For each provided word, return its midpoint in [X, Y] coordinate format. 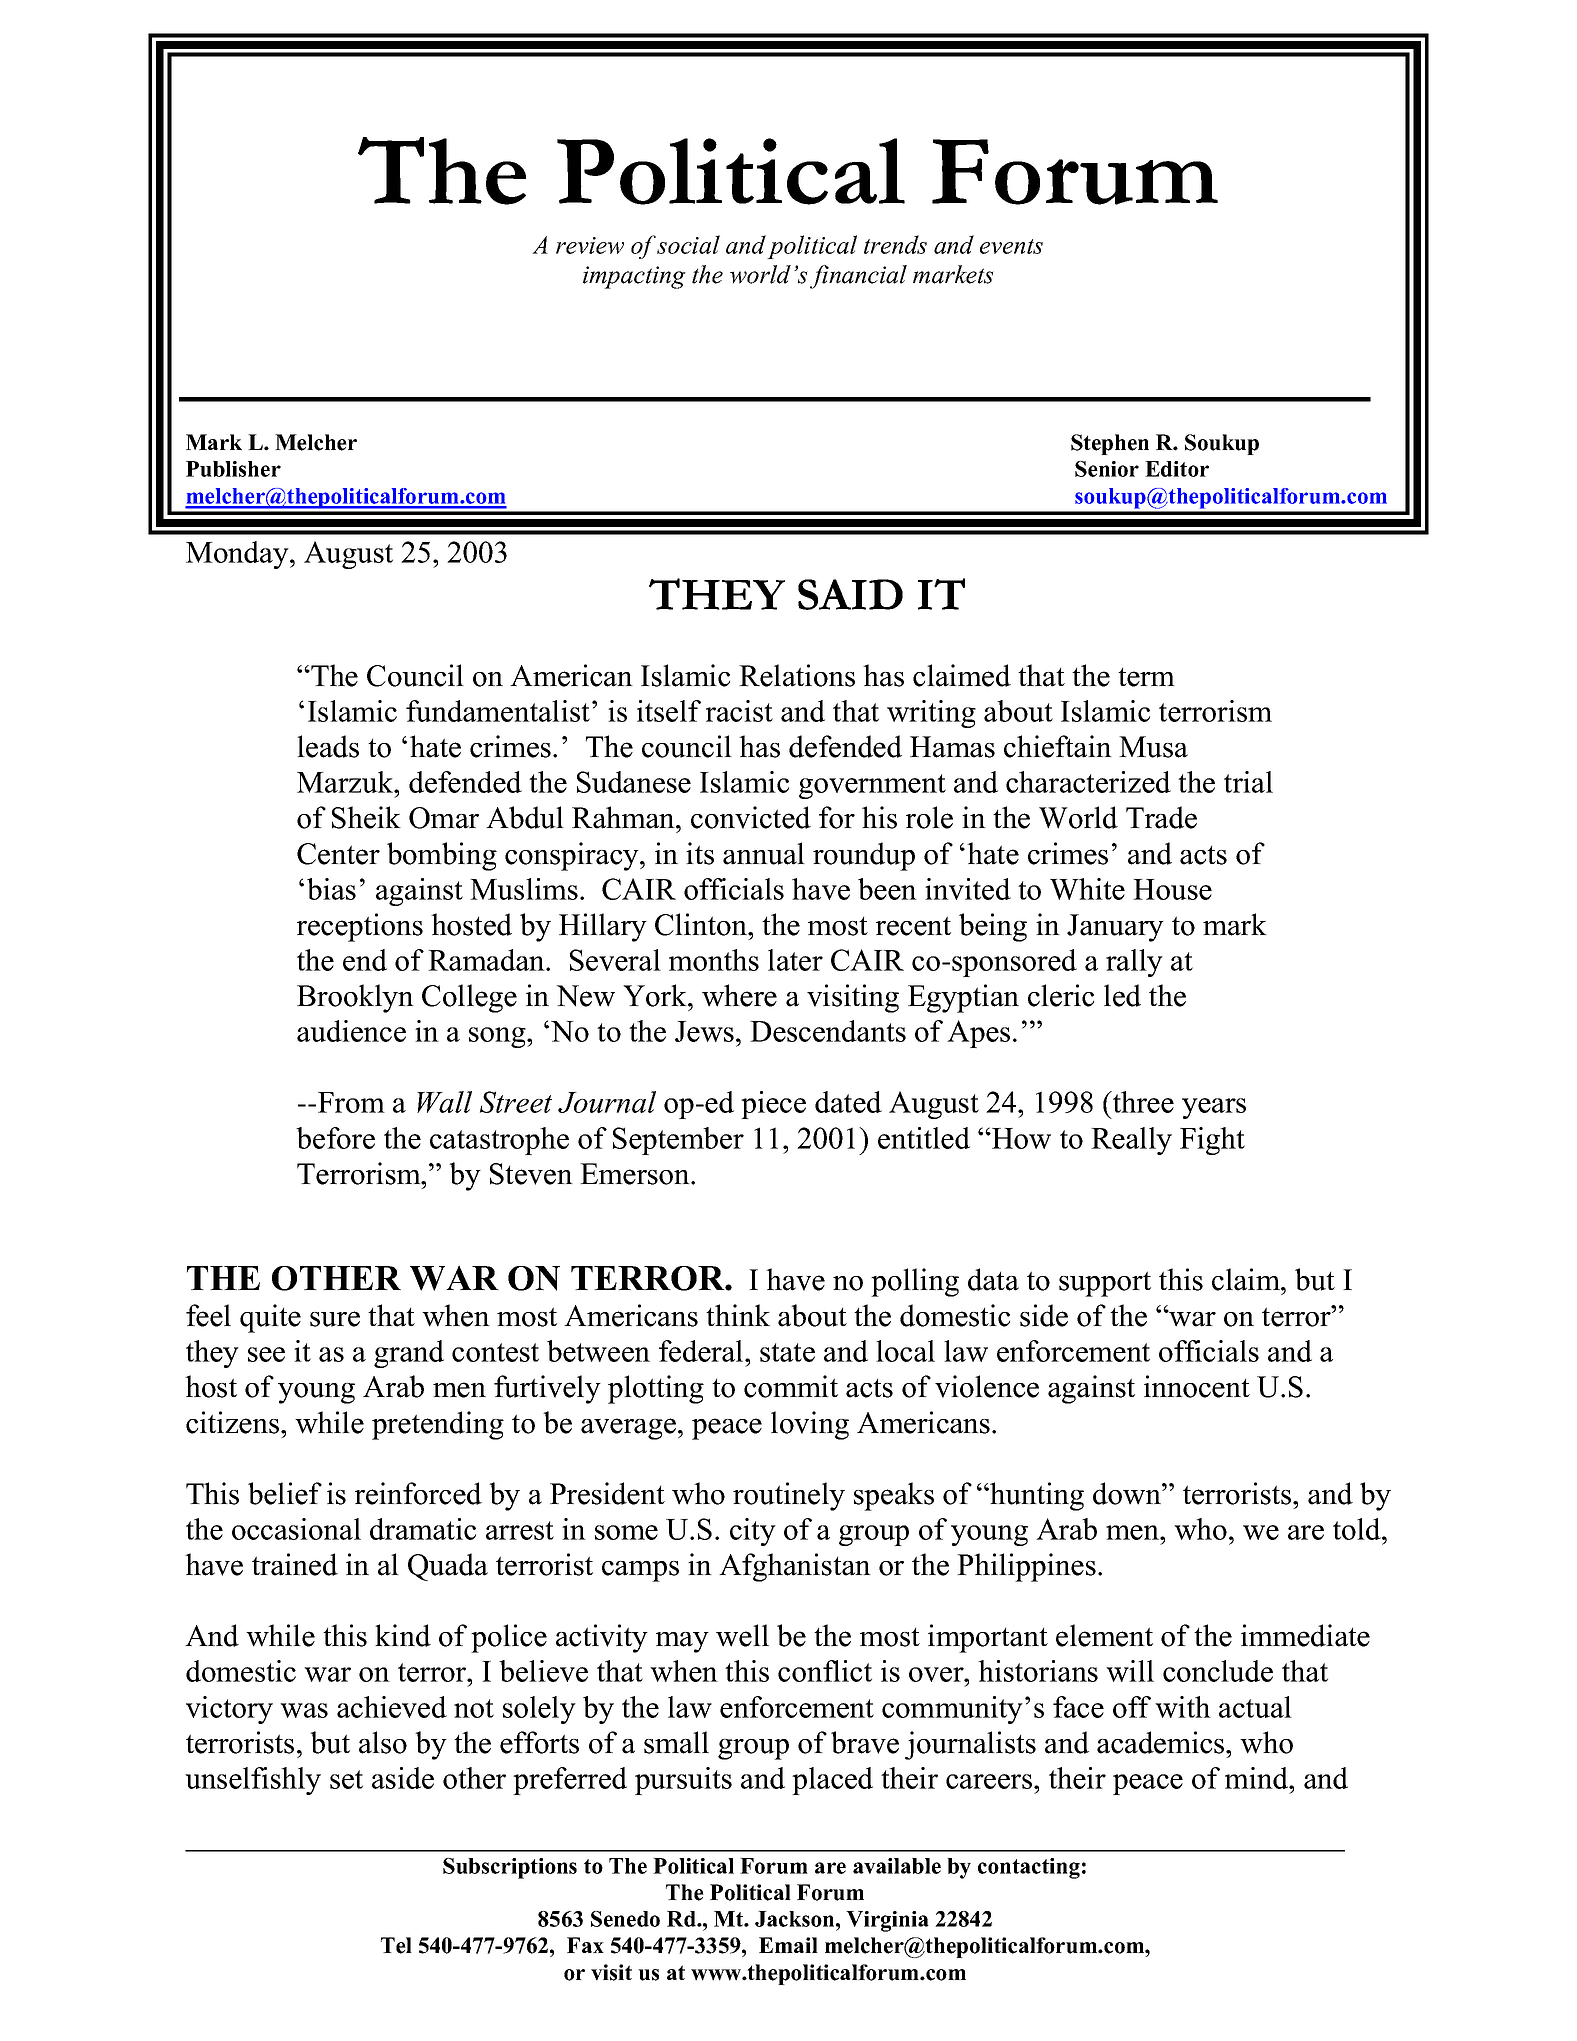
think [738, 1315]
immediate [1305, 1635]
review [590, 245]
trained [295, 1564]
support [1105, 1284]
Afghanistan [795, 1567]
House [1172, 889]
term [1146, 677]
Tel [396, 1945]
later [795, 960]
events [1011, 246]
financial [858, 277]
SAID [850, 594]
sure [335, 1319]
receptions [360, 927]
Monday [238, 555]
